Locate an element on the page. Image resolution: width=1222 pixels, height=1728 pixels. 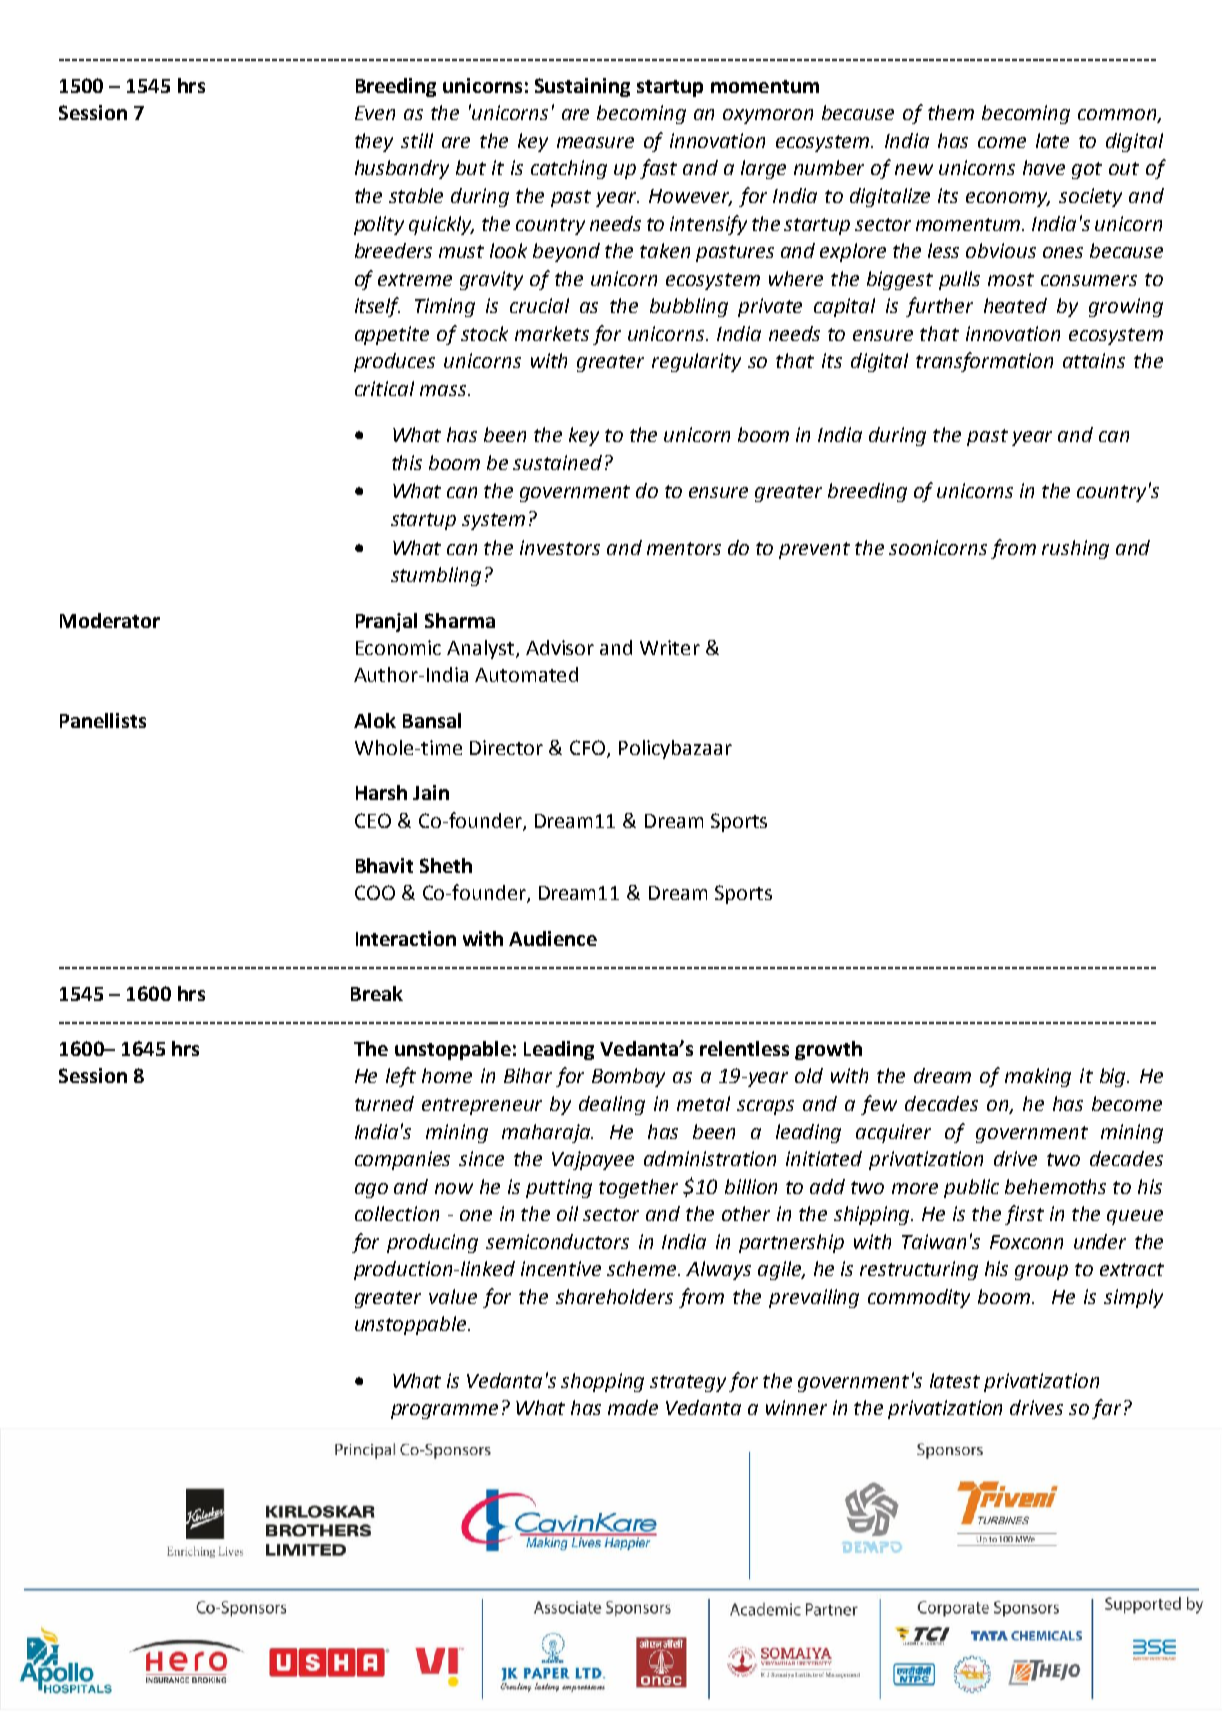
them is located at coordinates (951, 112).
